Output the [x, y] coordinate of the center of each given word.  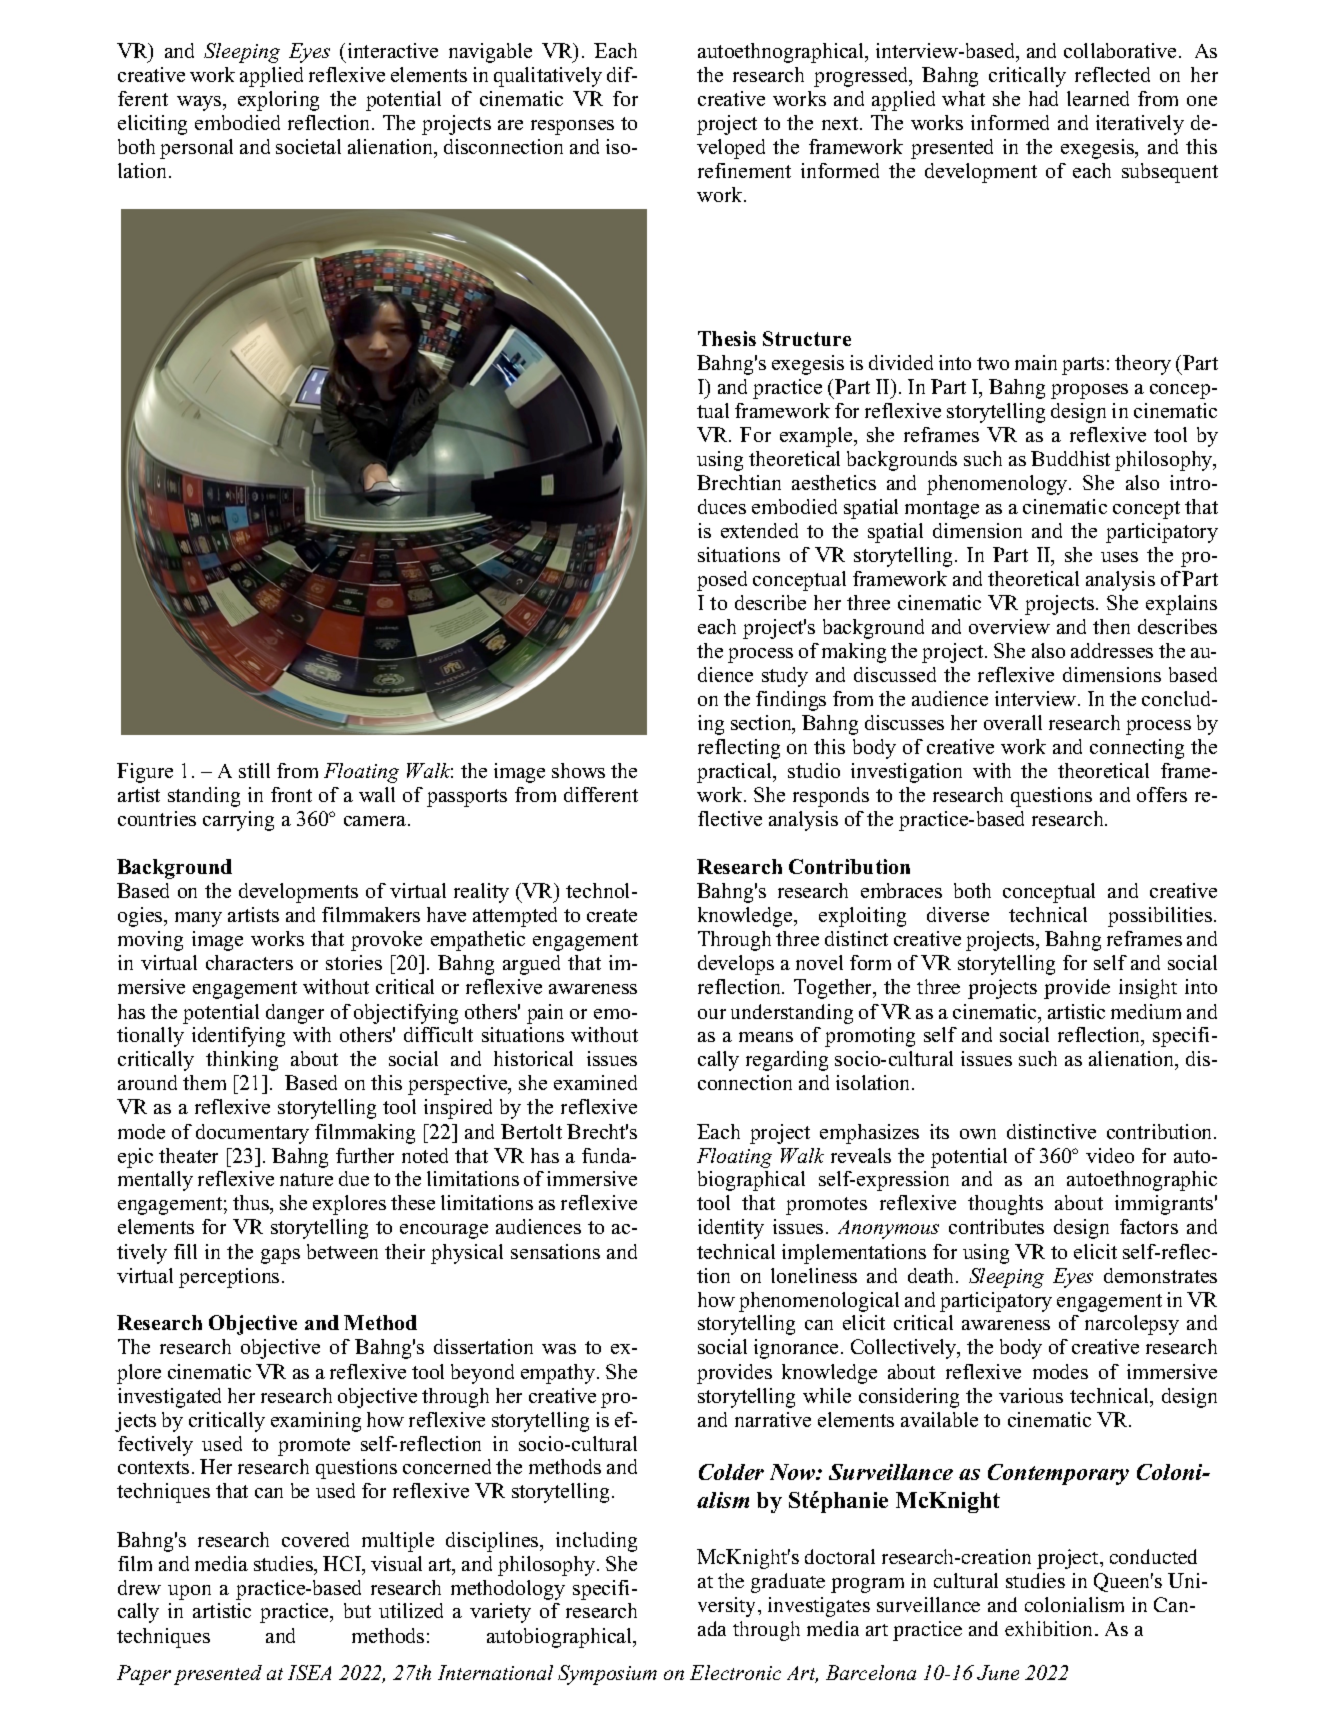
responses [572, 127]
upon [189, 1592]
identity [731, 1229]
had [1043, 98]
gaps [280, 1256]
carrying [238, 821]
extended [759, 530]
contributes [996, 1226]
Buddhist [1070, 458]
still [254, 770]
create [612, 915]
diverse [958, 914]
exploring [278, 101]
